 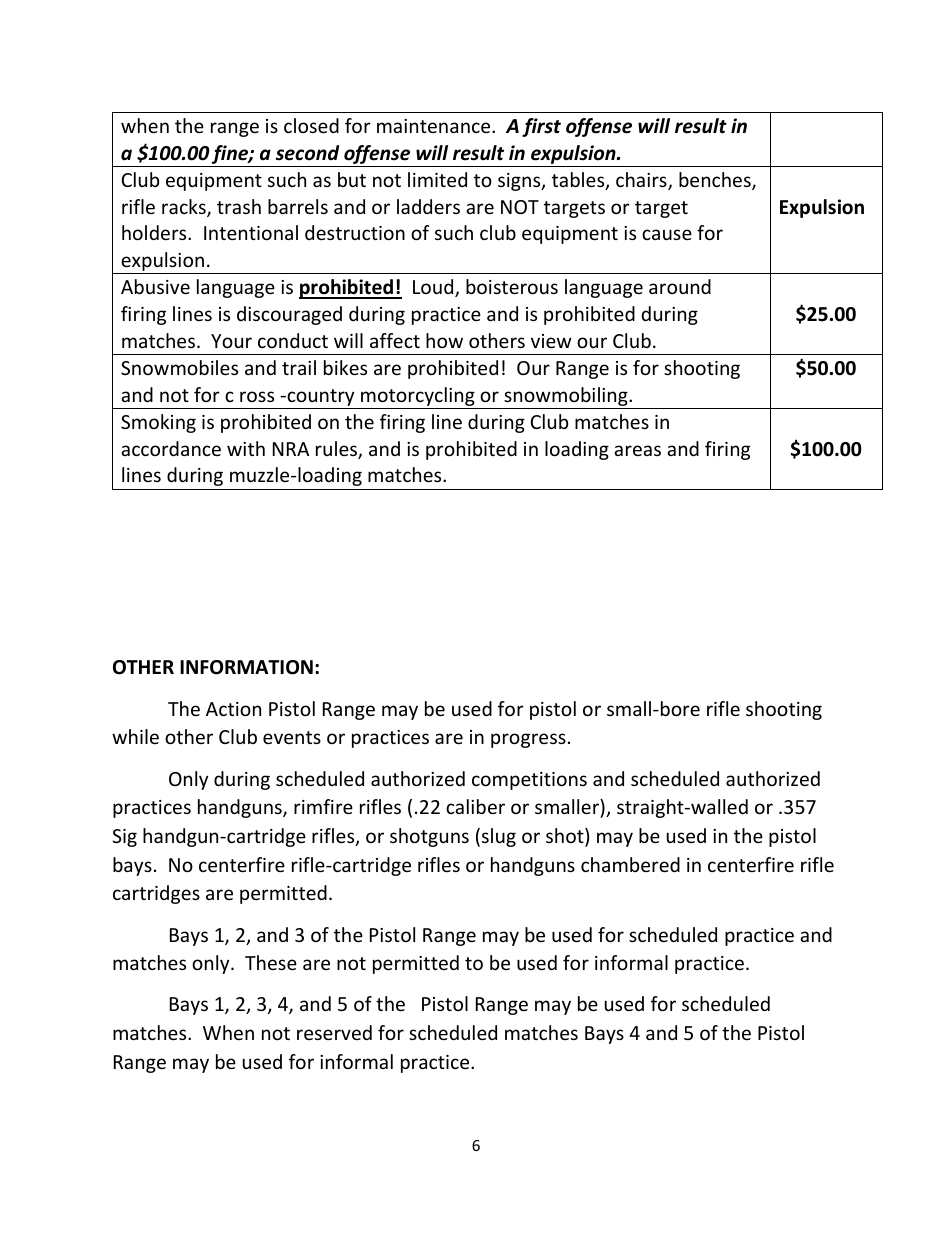 I want to click on racks, so click(x=185, y=208).
